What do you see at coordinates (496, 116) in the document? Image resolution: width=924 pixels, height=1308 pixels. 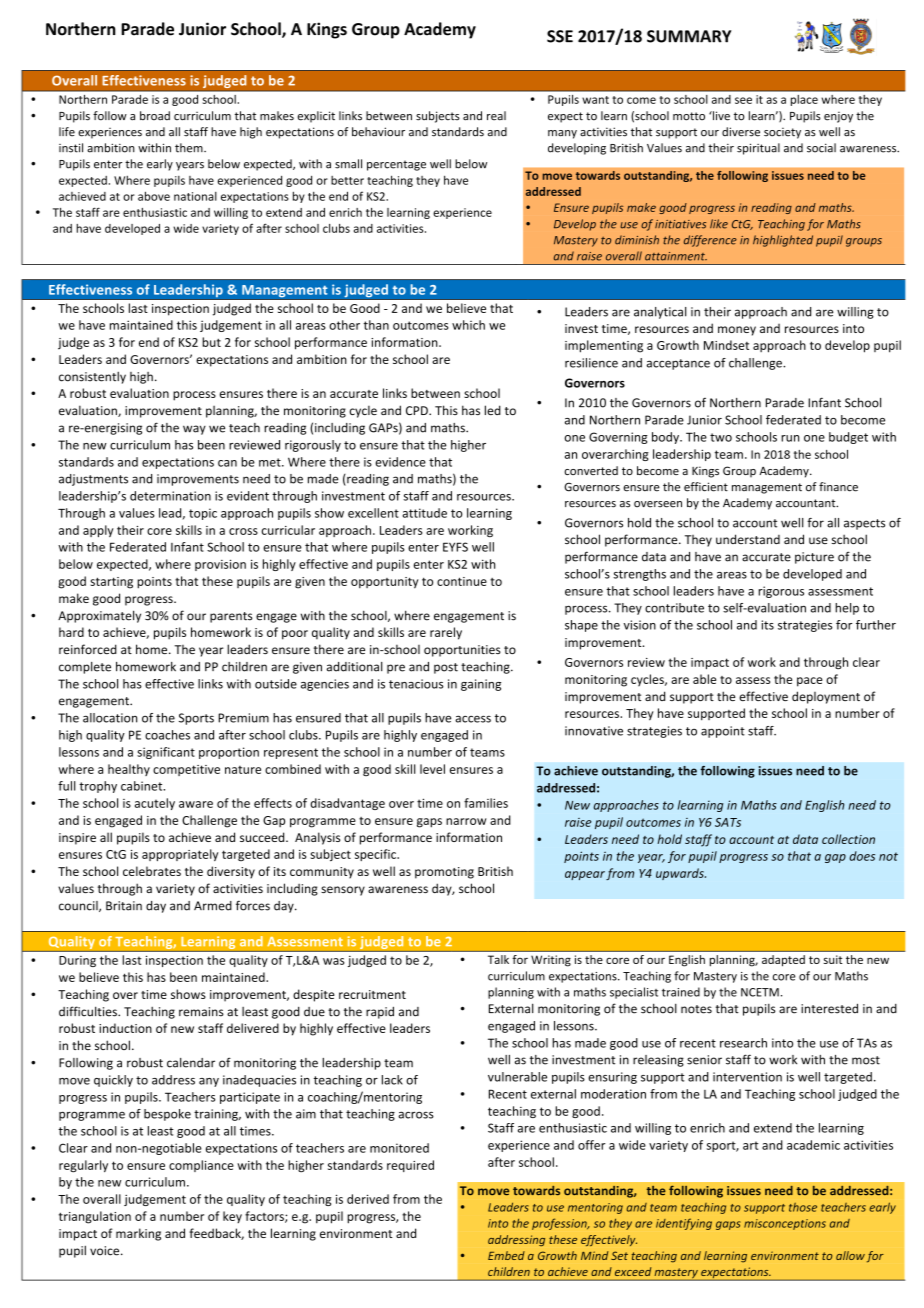 I see `real` at bounding box center [496, 116].
